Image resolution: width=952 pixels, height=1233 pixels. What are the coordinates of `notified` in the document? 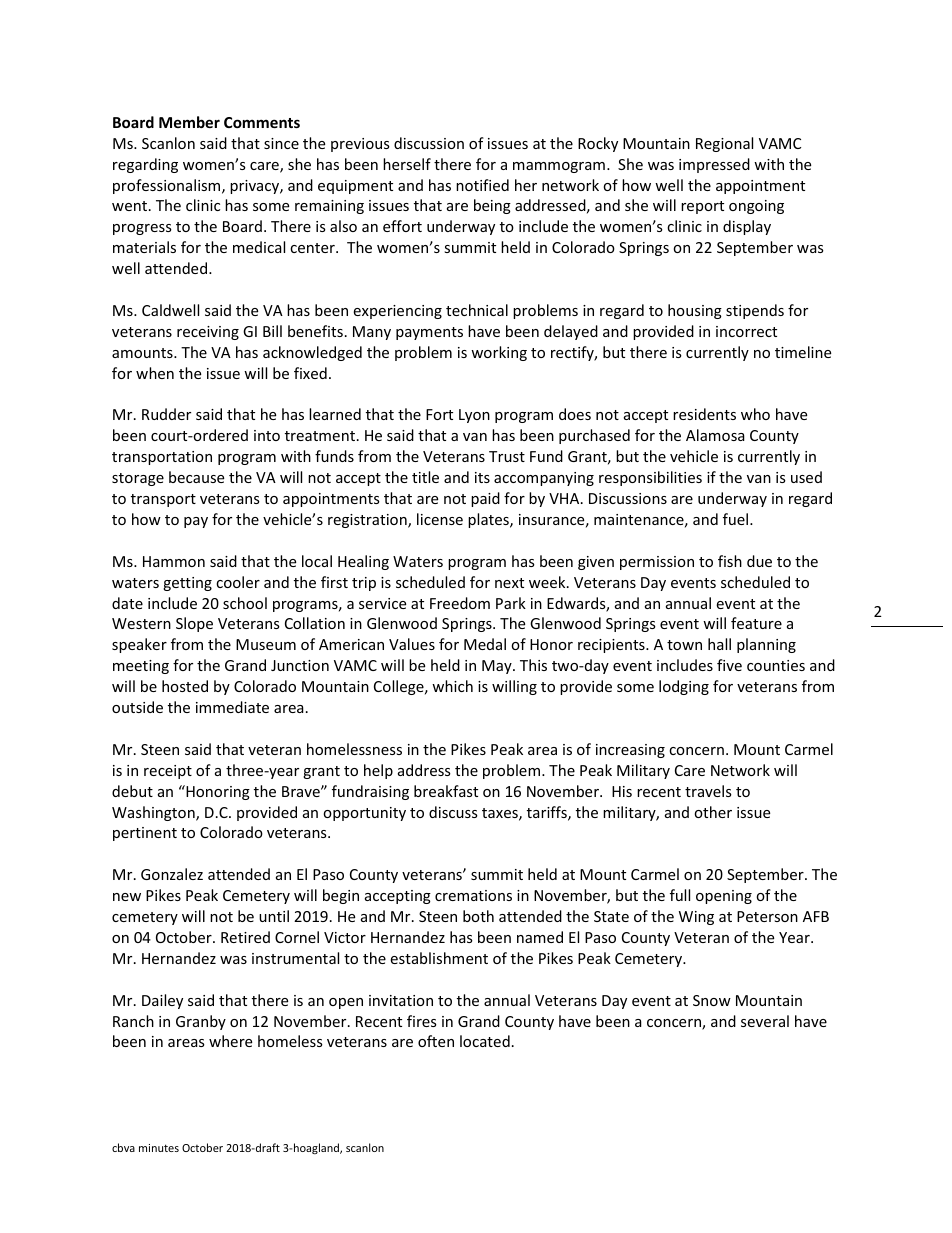 It's located at (482, 185).
